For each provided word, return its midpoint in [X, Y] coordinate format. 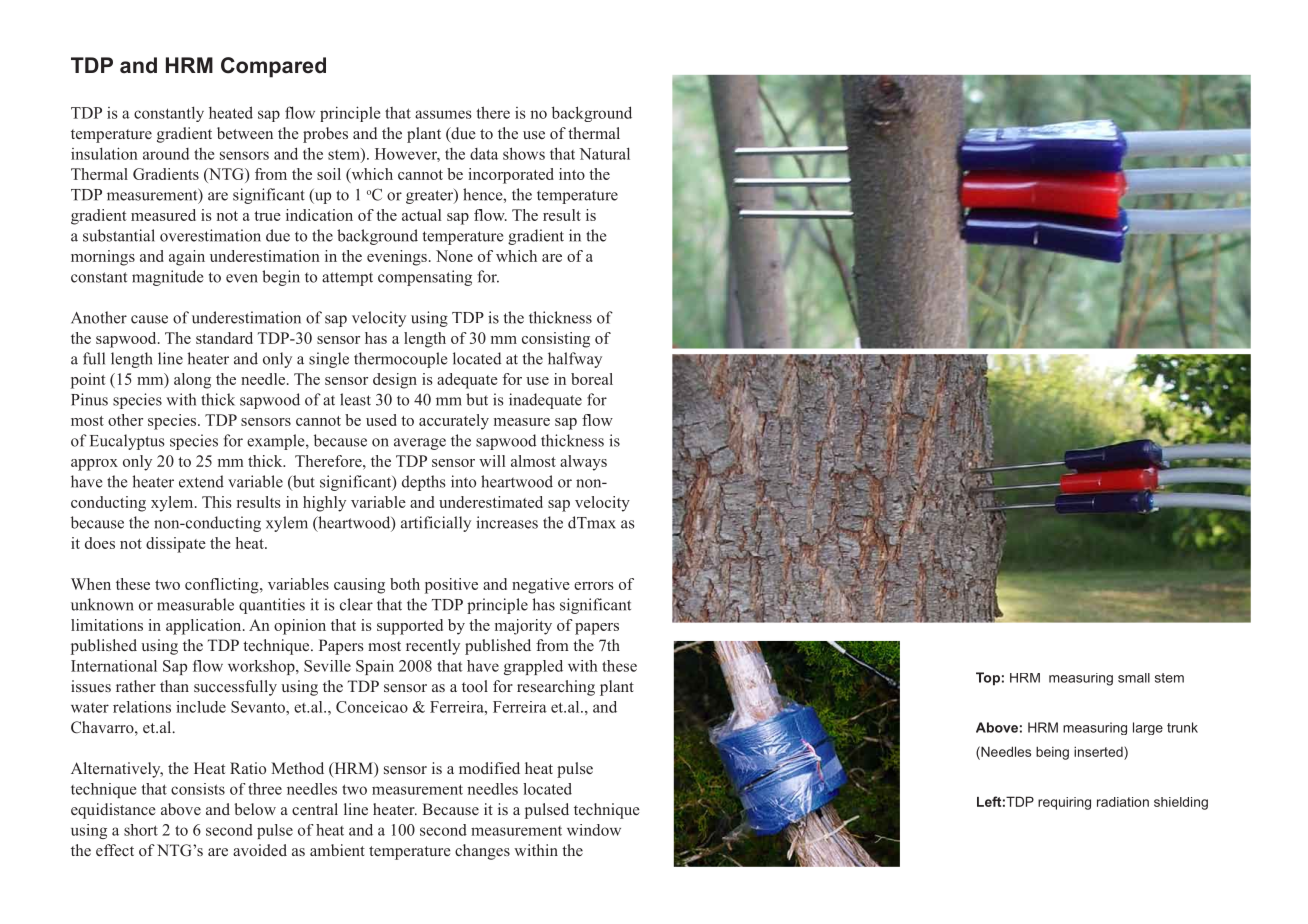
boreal [592, 379]
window [594, 830]
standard [224, 338]
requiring [1064, 803]
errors [594, 586]
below [255, 809]
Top [988, 679]
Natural [604, 153]
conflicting [223, 586]
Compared [273, 67]
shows [524, 153]
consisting [556, 340]
